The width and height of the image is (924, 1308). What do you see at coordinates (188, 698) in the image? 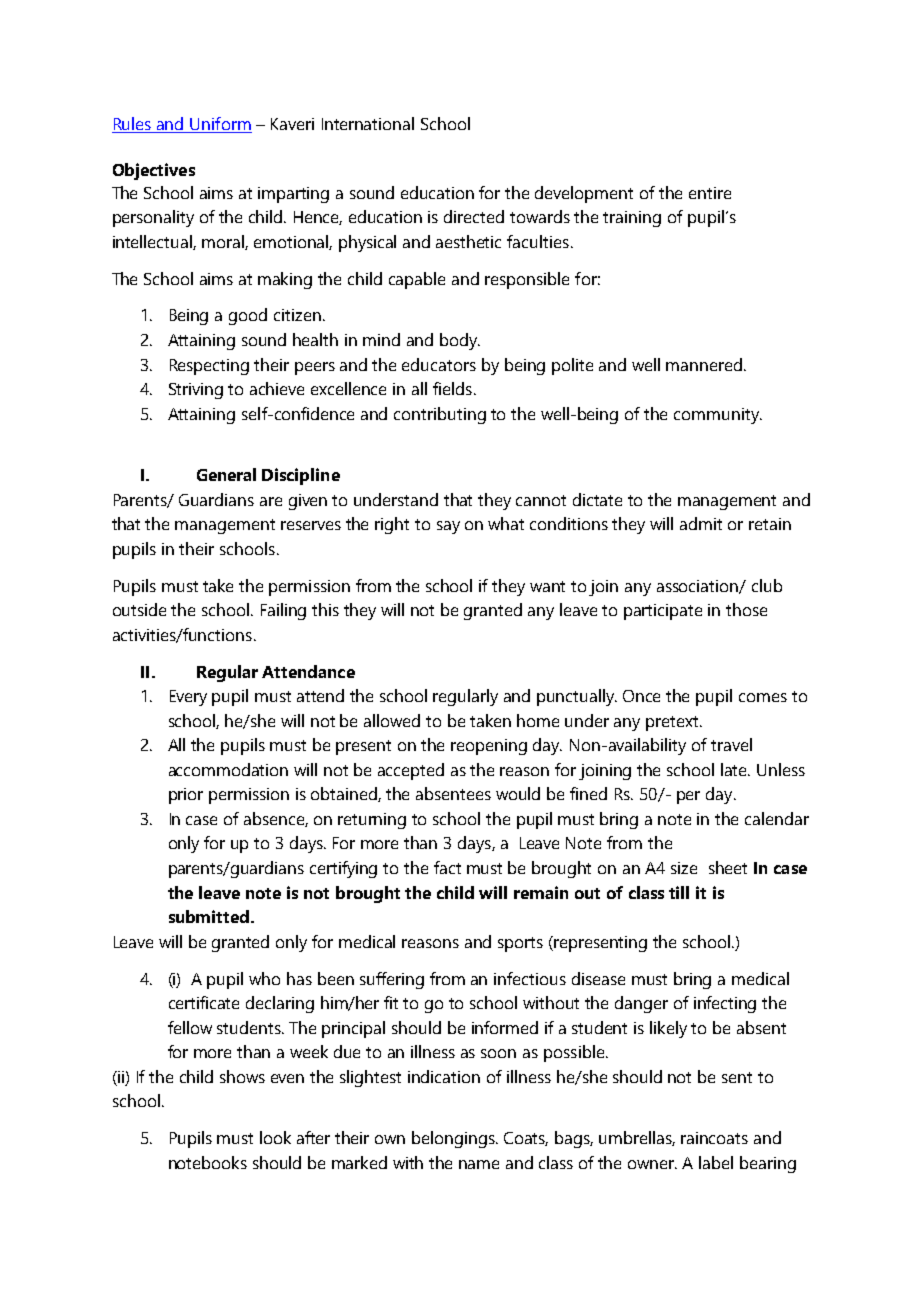
I see `Every` at bounding box center [188, 698].
